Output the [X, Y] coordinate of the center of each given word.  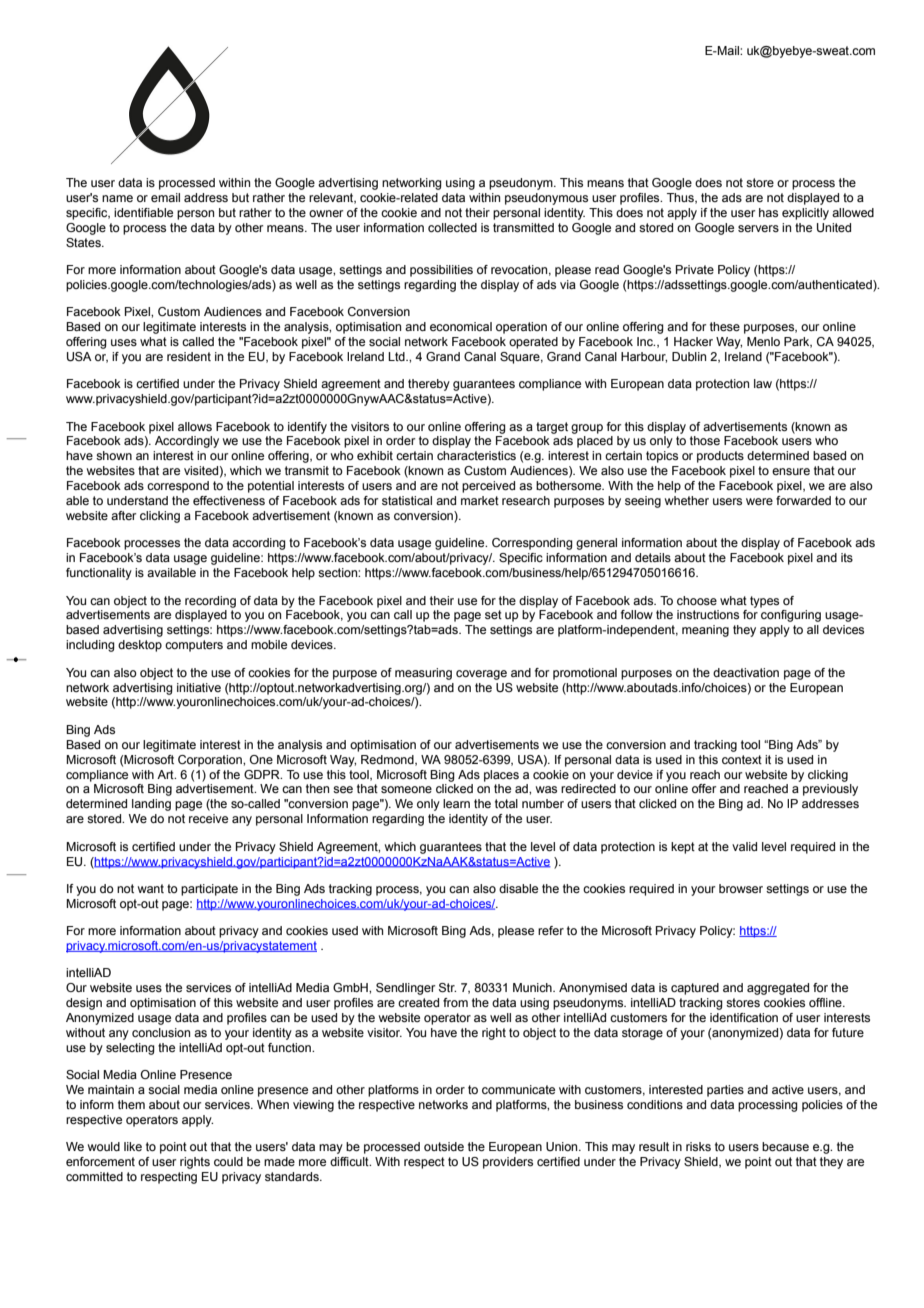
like [133, 1146]
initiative [199, 687]
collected [452, 227]
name [117, 198]
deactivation [746, 672]
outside [444, 1146]
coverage [481, 675]
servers [758, 228]
